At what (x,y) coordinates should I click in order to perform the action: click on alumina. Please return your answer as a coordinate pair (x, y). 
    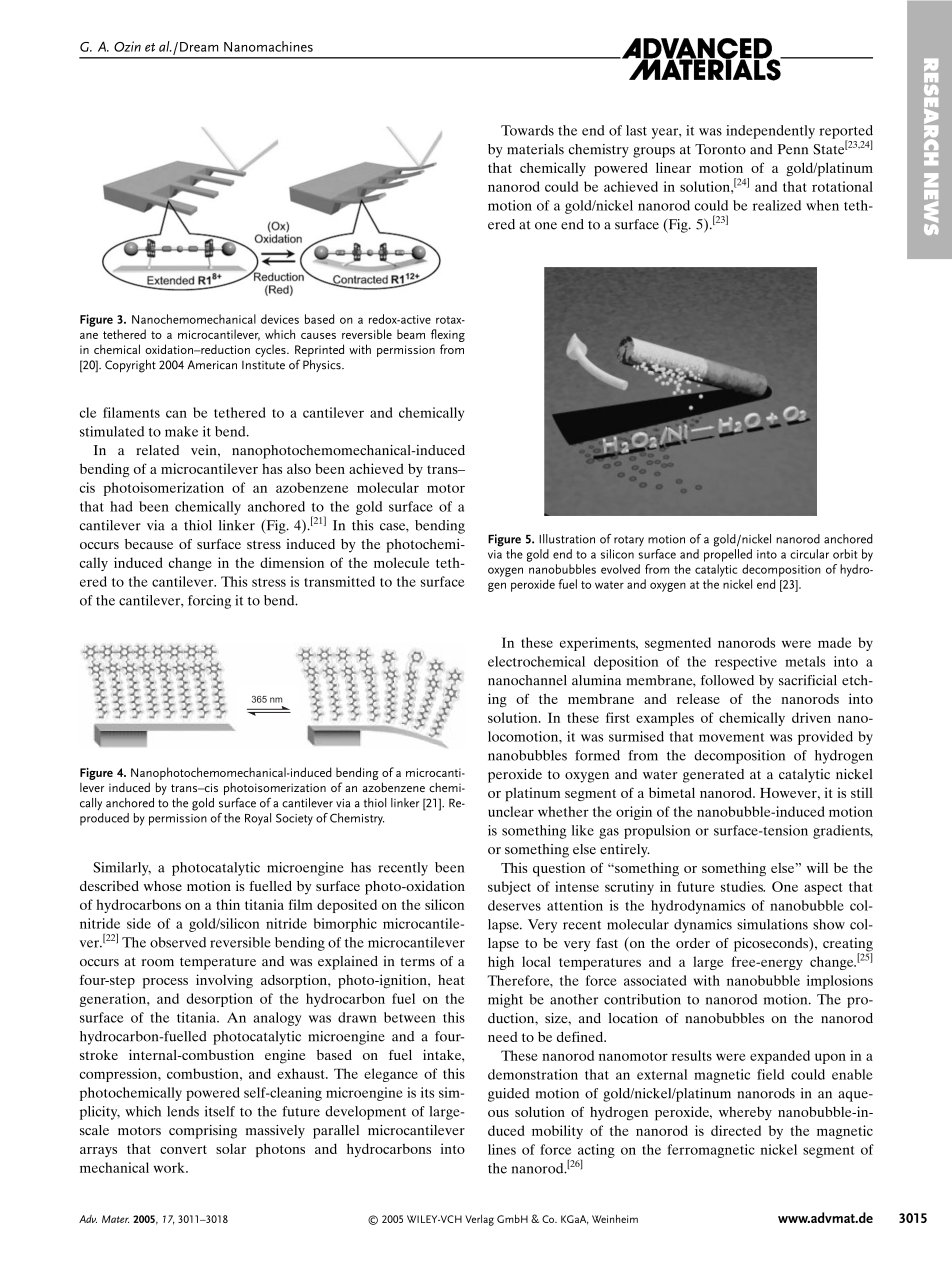
    Looking at the image, I should click on (596, 680).
